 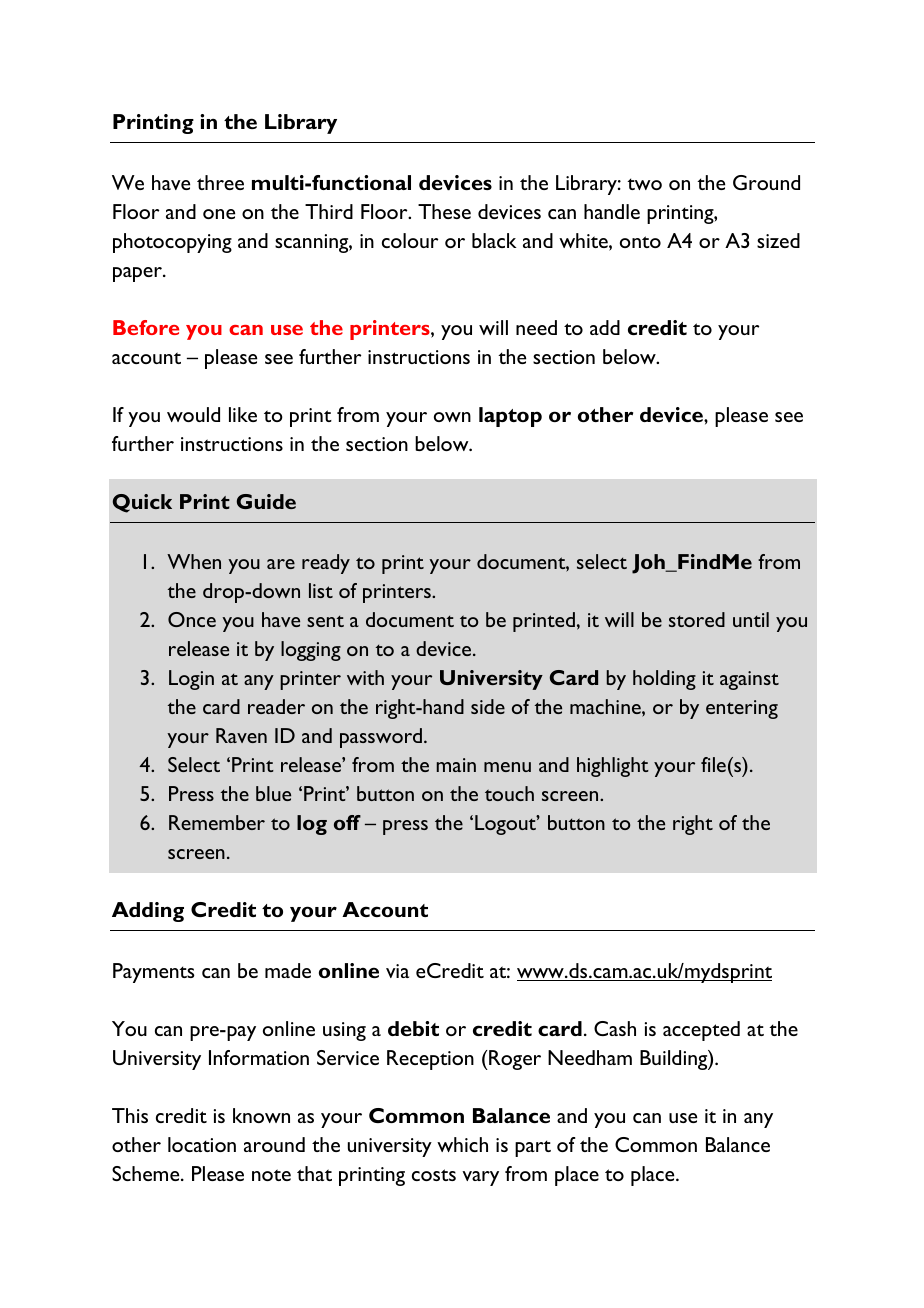 I want to click on location, so click(x=202, y=1144).
